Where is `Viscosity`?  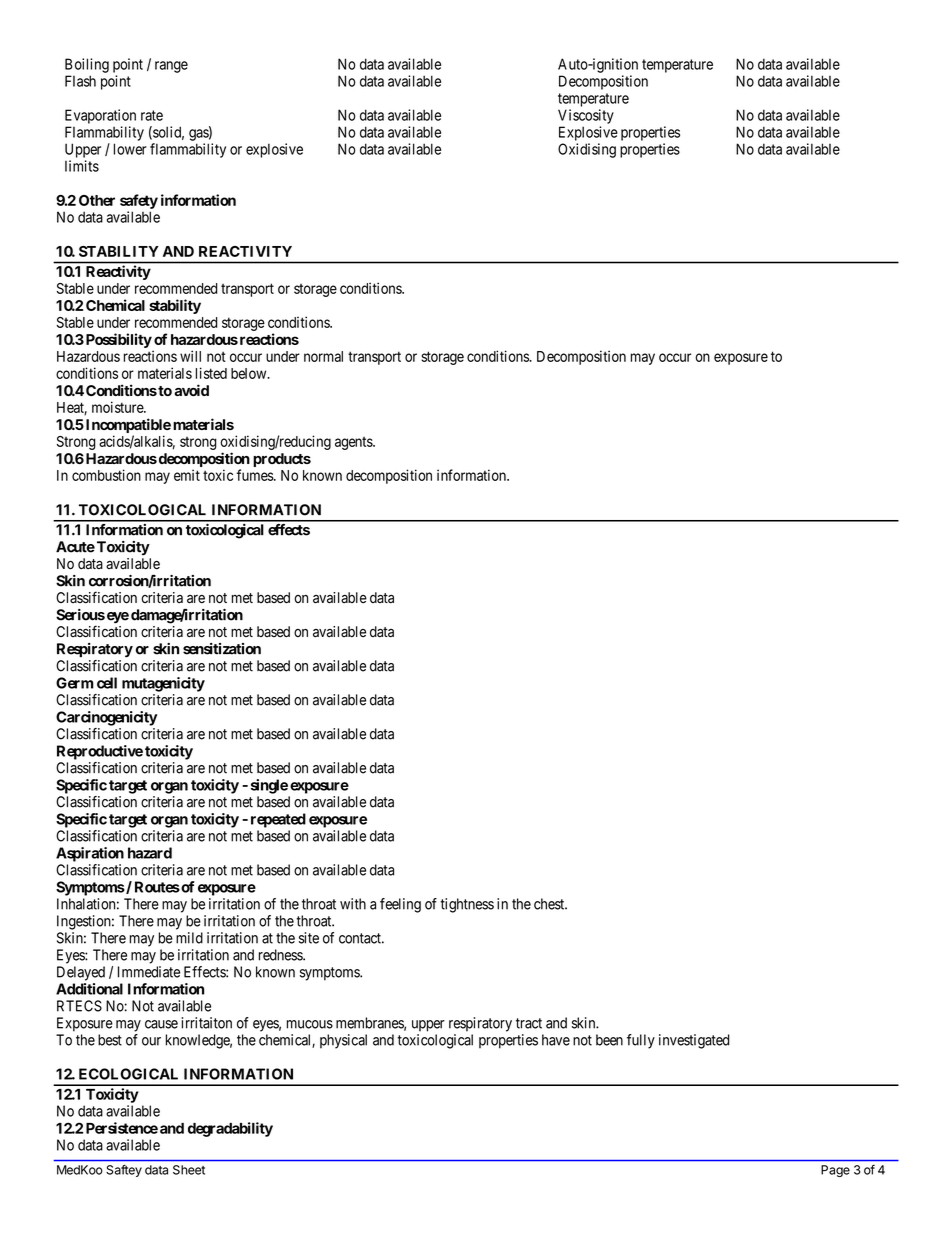
Viscosity is located at coordinates (586, 116).
